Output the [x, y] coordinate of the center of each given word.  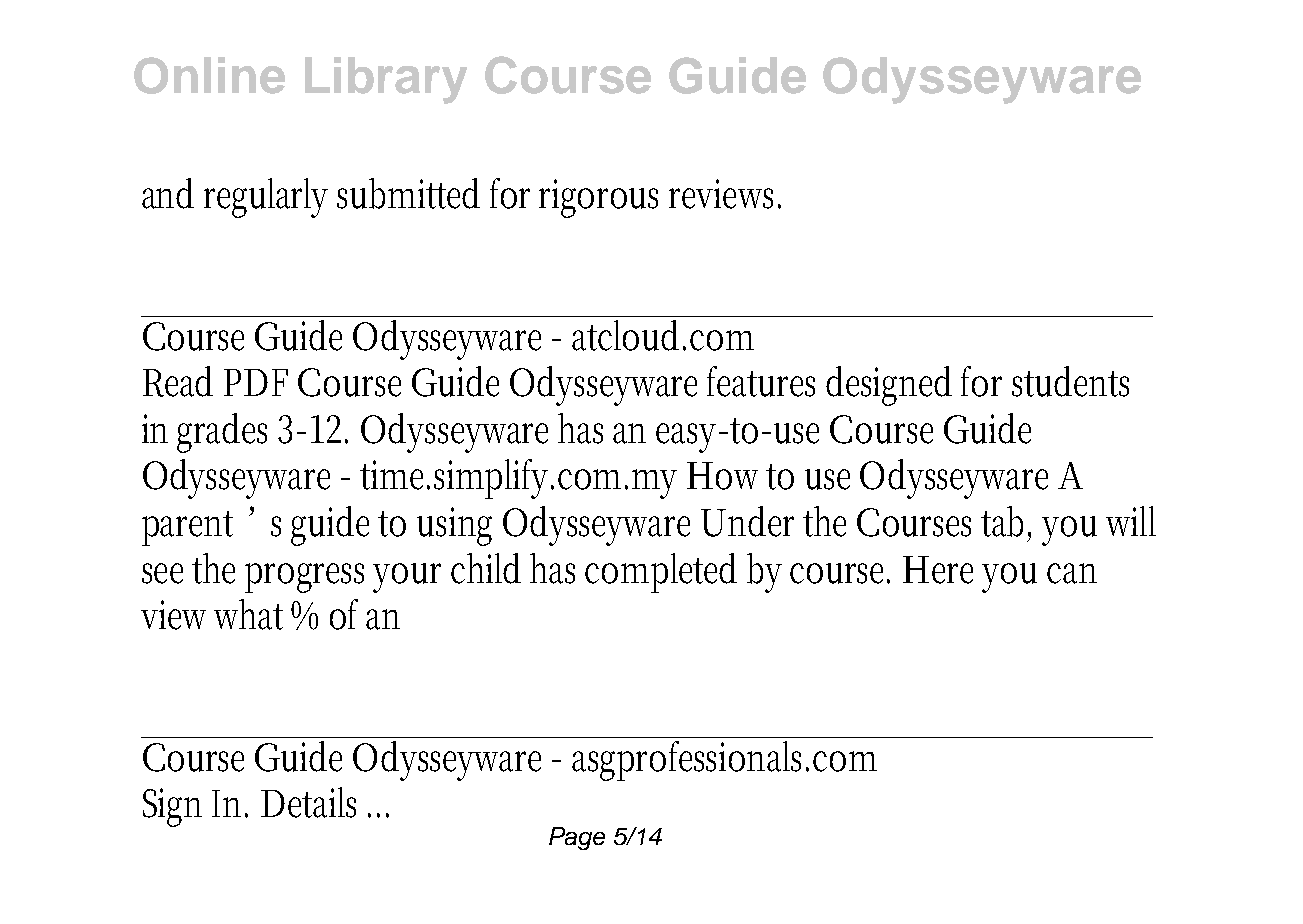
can [1072, 573]
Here [938, 570]
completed [661, 573]
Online [209, 75]
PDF [256, 382]
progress [304, 578]
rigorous [598, 198]
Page [577, 838]
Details [308, 802]
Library [386, 80]
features [761, 381]
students [1070, 381]
